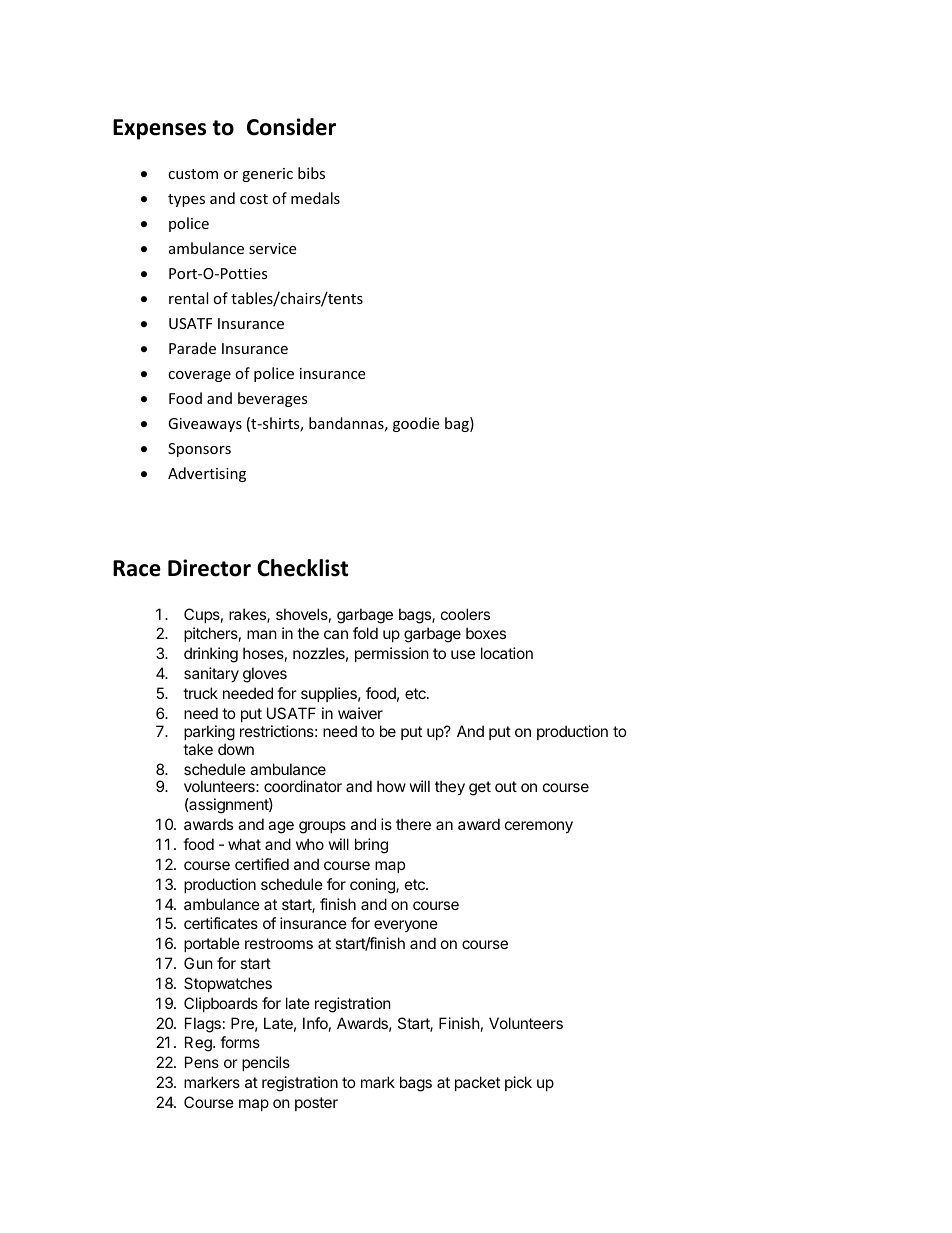 This screenshot has height=1233, width=952. I want to click on goodie, so click(416, 424).
